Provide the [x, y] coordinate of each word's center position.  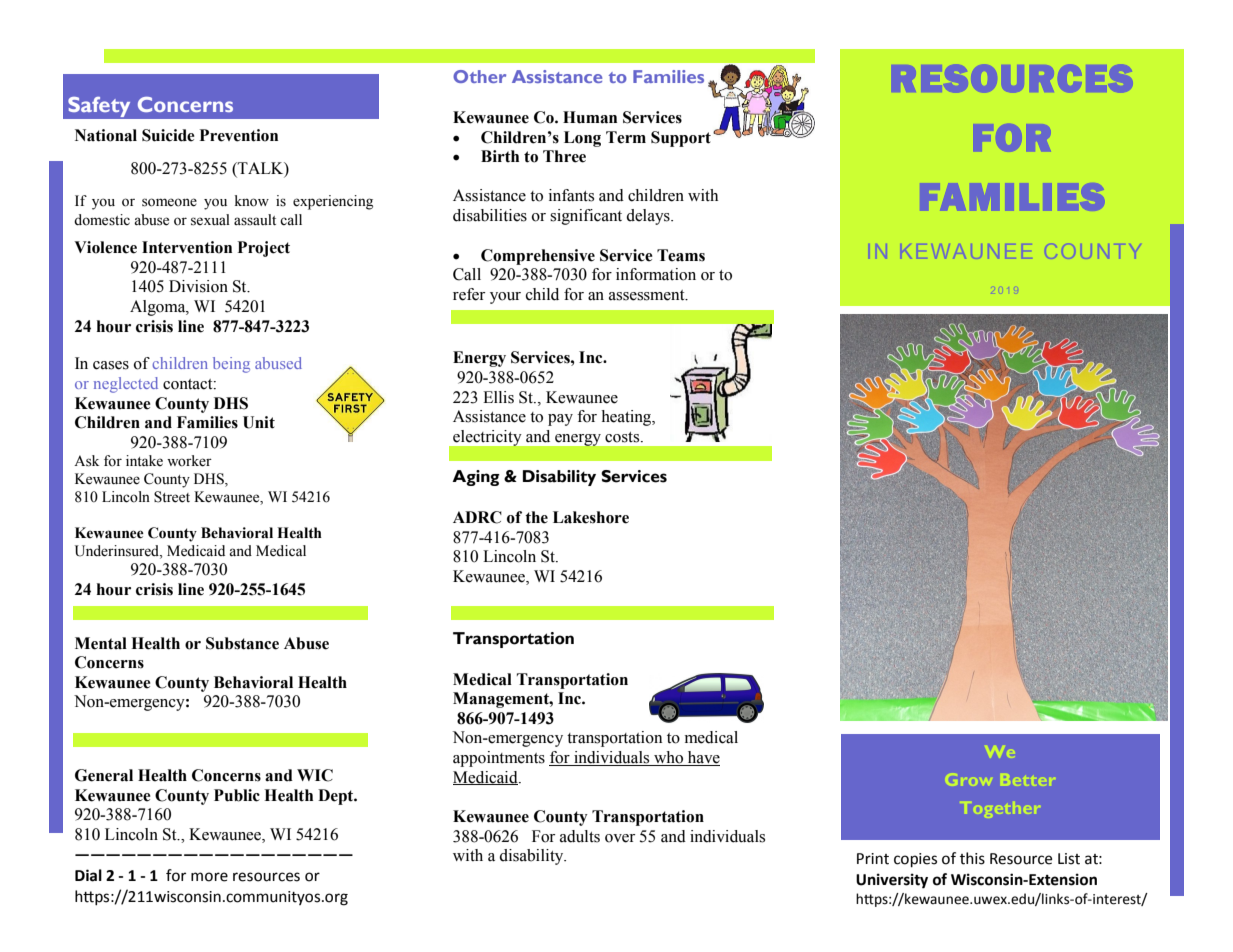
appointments [499, 759]
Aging [476, 478]
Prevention [239, 135]
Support [681, 139]
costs [623, 437]
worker [189, 461]
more [209, 877]
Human [590, 117]
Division [198, 286]
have [703, 758]
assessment [648, 295]
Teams [681, 255]
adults [580, 836]
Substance [242, 643]
